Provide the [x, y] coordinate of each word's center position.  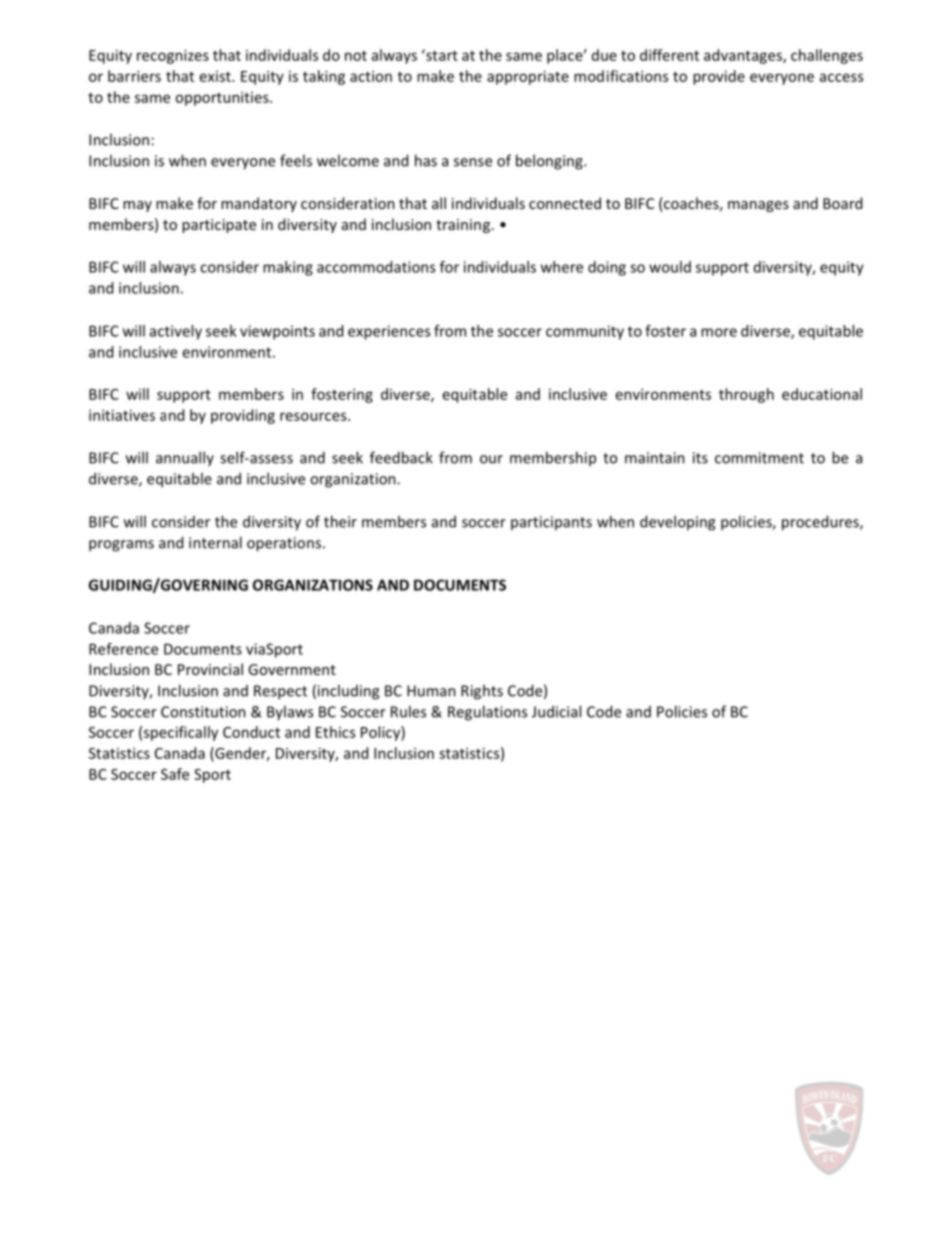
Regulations [487, 713]
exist [216, 76]
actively [176, 332]
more [719, 332]
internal [215, 542]
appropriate [528, 77]
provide [719, 77]
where [562, 267]
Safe [175, 774]
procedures [821, 523]
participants [551, 523]
